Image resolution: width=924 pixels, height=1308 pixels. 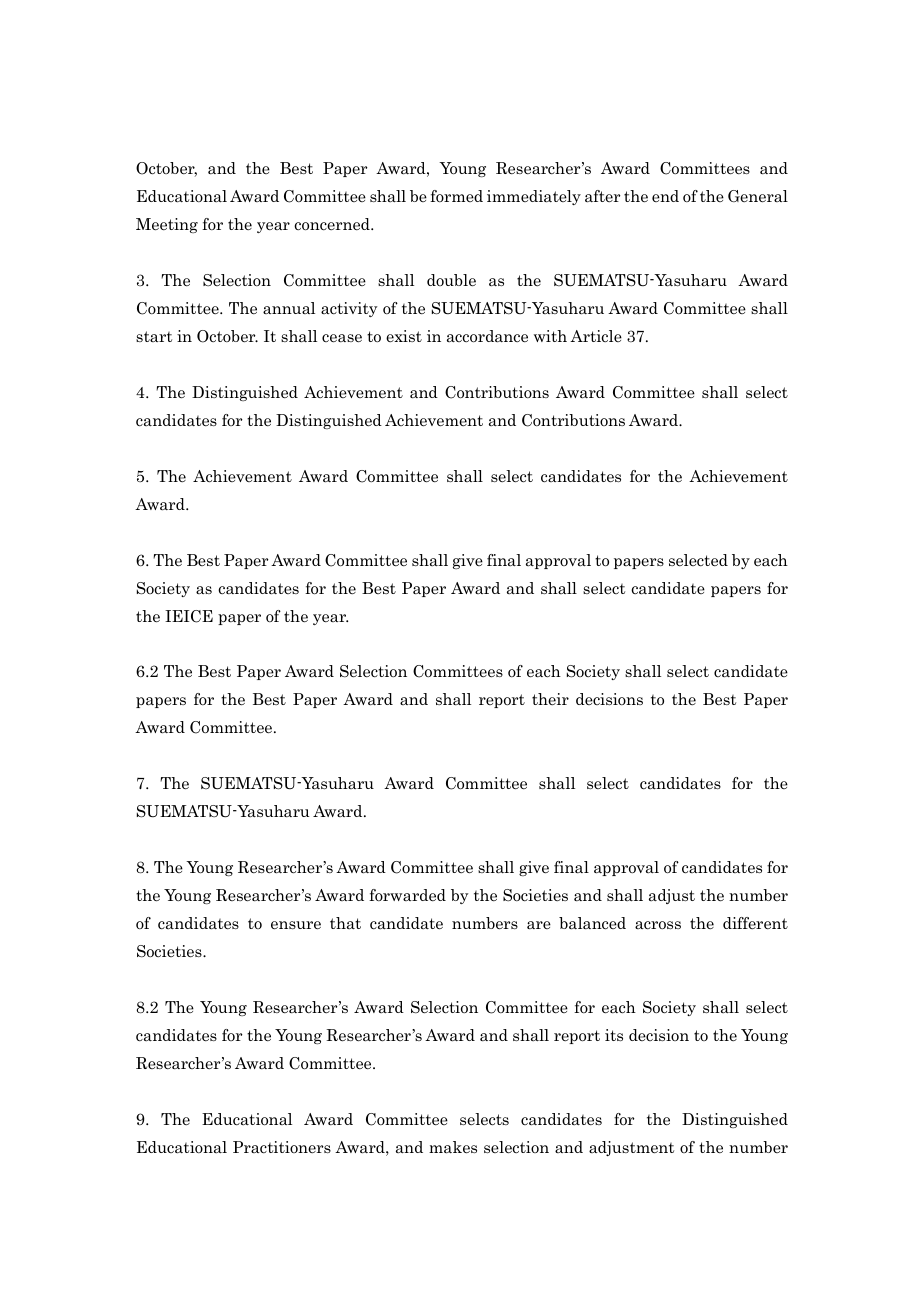 What do you see at coordinates (282, 1147) in the screenshot?
I see `Practitioners` at bounding box center [282, 1147].
